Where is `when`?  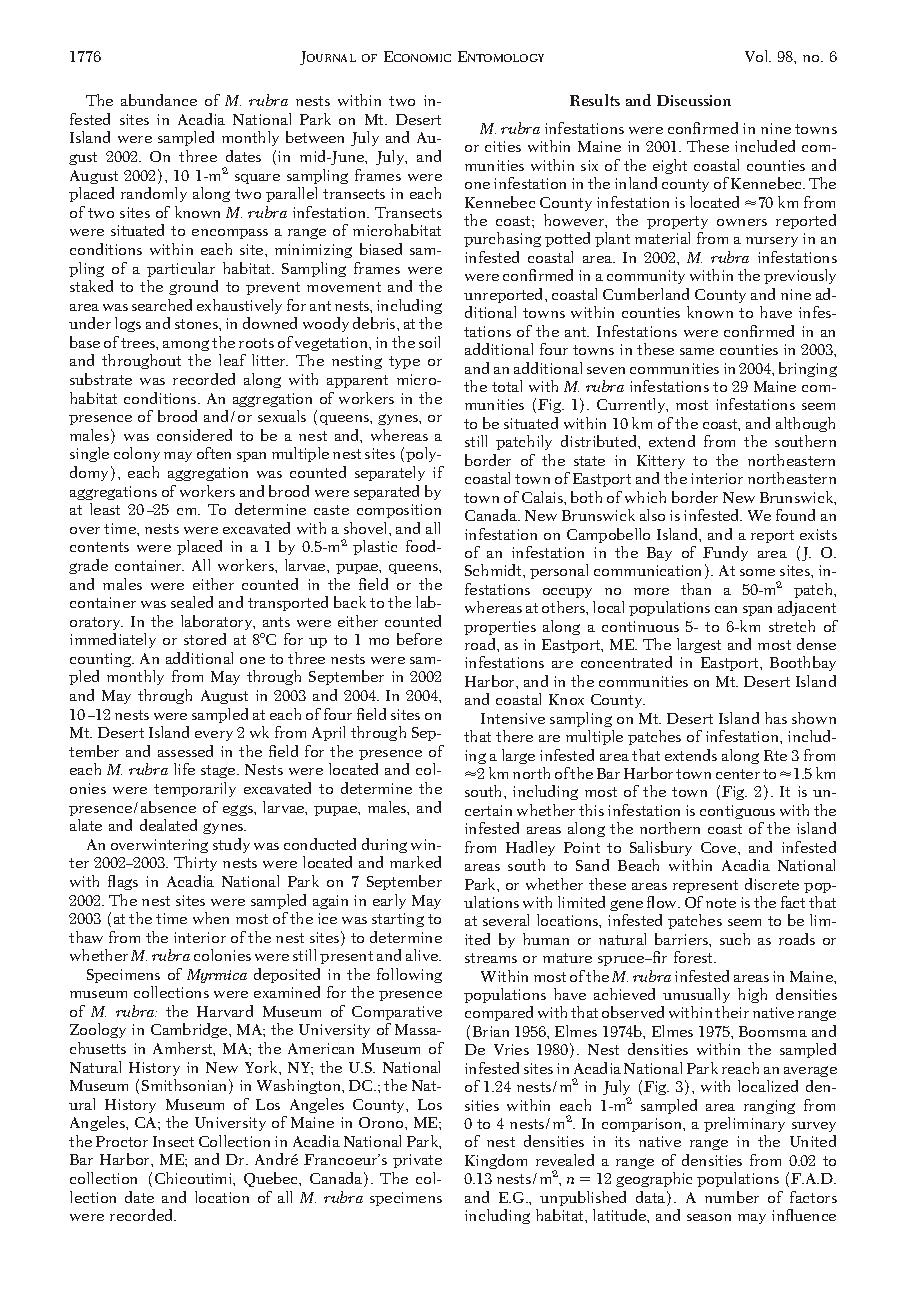 when is located at coordinates (211, 918).
